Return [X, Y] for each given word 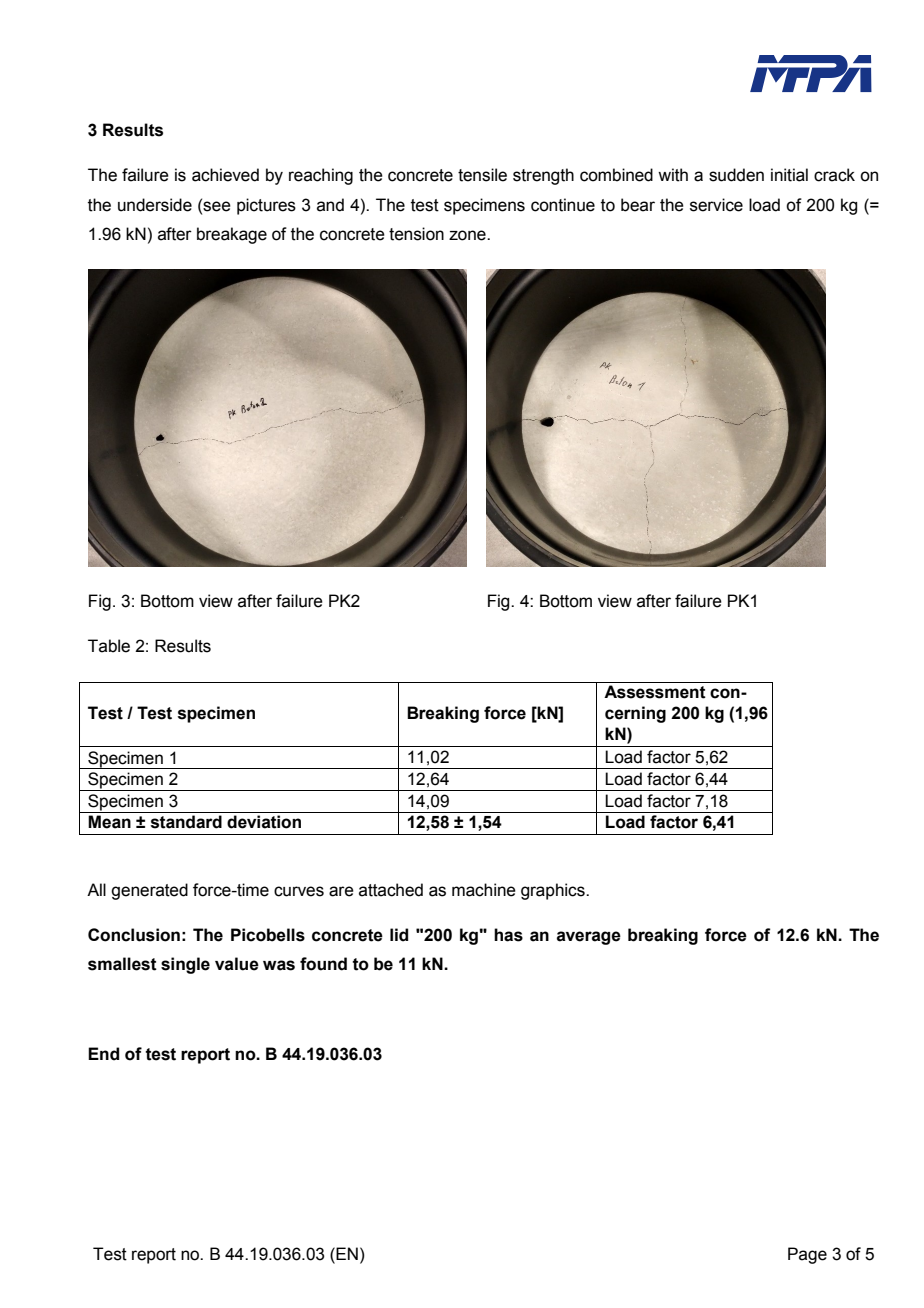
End [103, 1054]
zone [468, 235]
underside [155, 205]
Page [807, 1255]
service [716, 205]
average [589, 938]
